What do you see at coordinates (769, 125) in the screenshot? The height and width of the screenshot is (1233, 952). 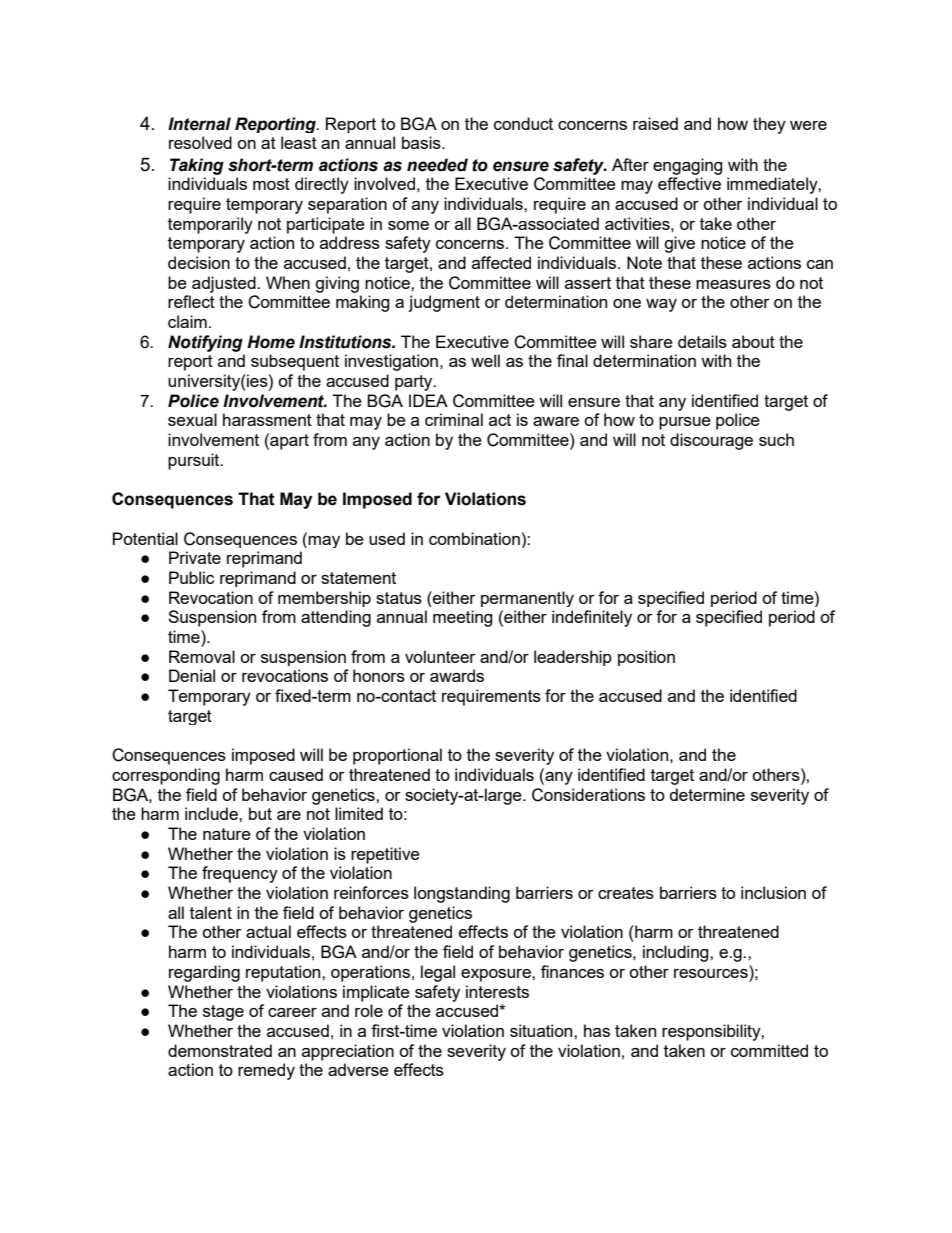 I see `they` at bounding box center [769, 125].
